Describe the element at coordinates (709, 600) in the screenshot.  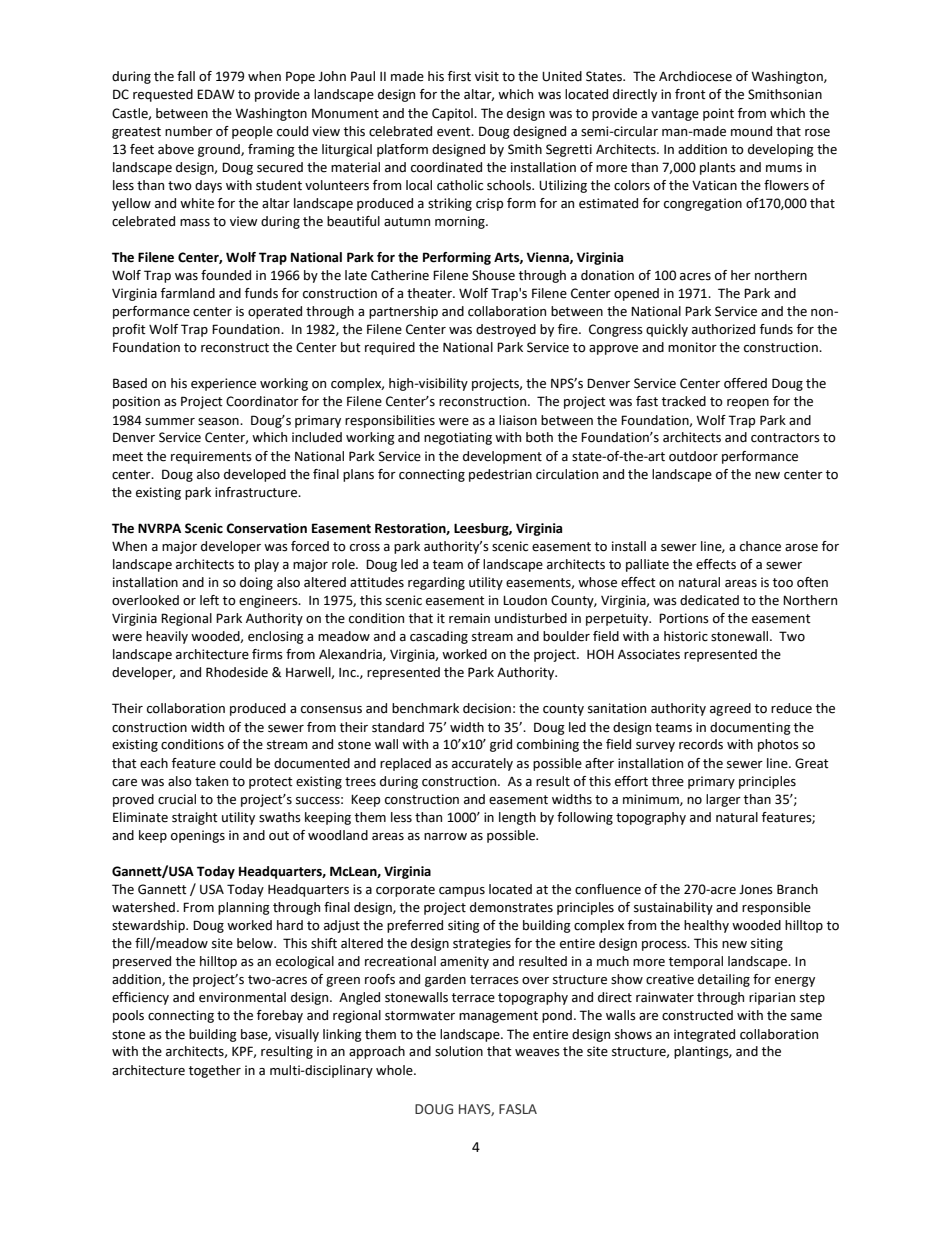
I see `dedicated` at that location.
